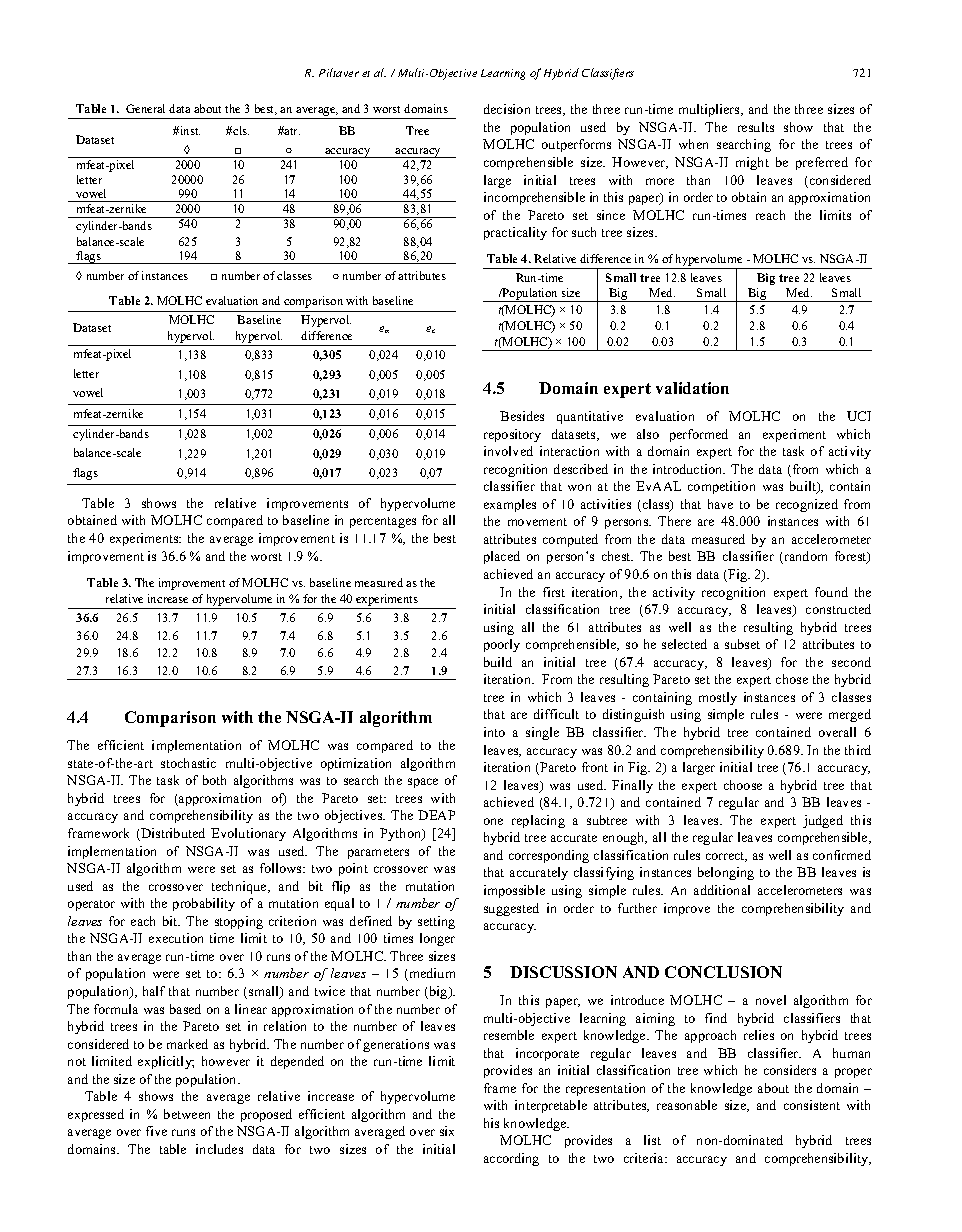  What do you see at coordinates (383, 522) in the document?
I see `percentages` at bounding box center [383, 522].
